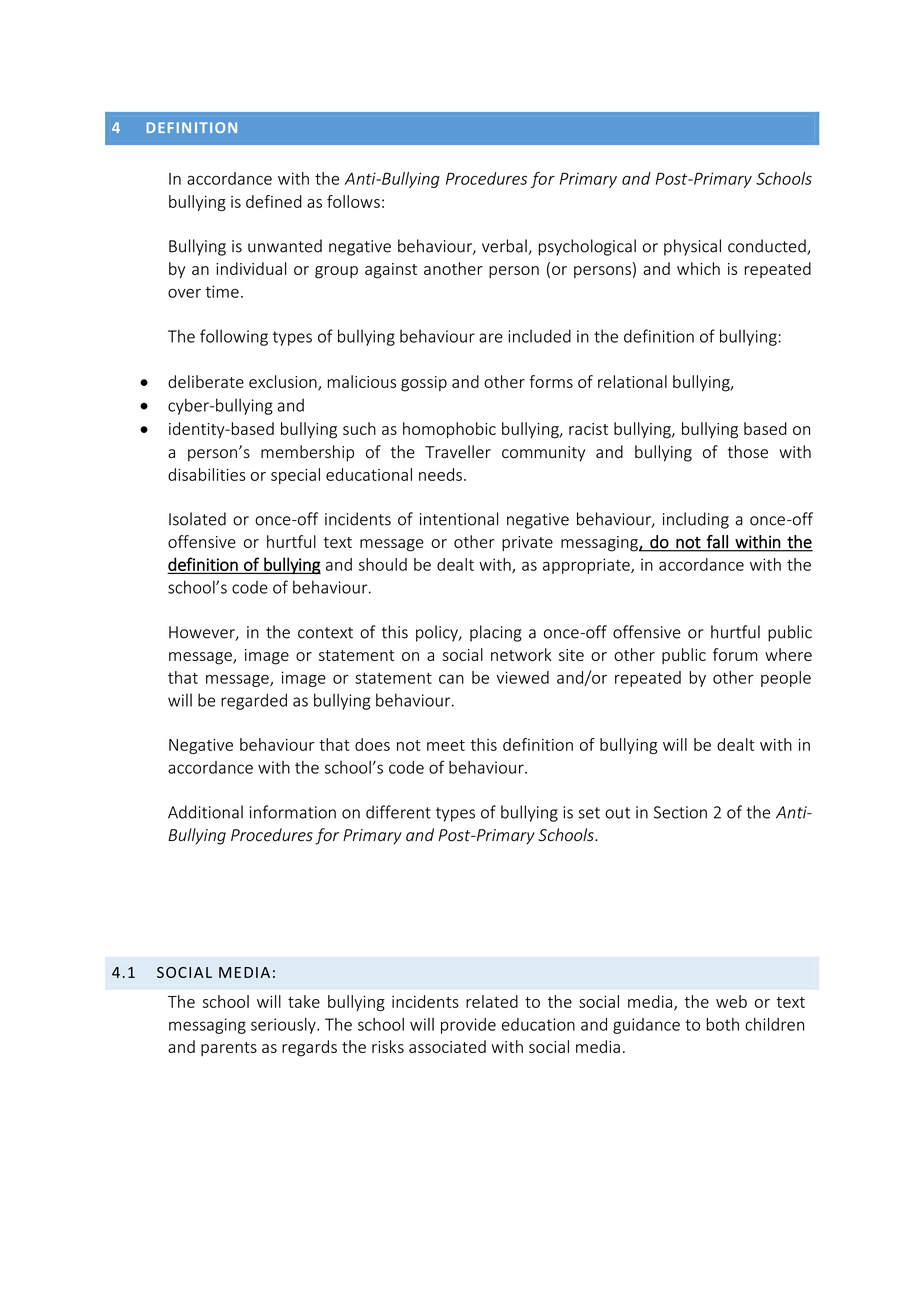 The height and width of the page is (1308, 924). Describe the element at coordinates (723, 1024) in the page. I see `both` at that location.
